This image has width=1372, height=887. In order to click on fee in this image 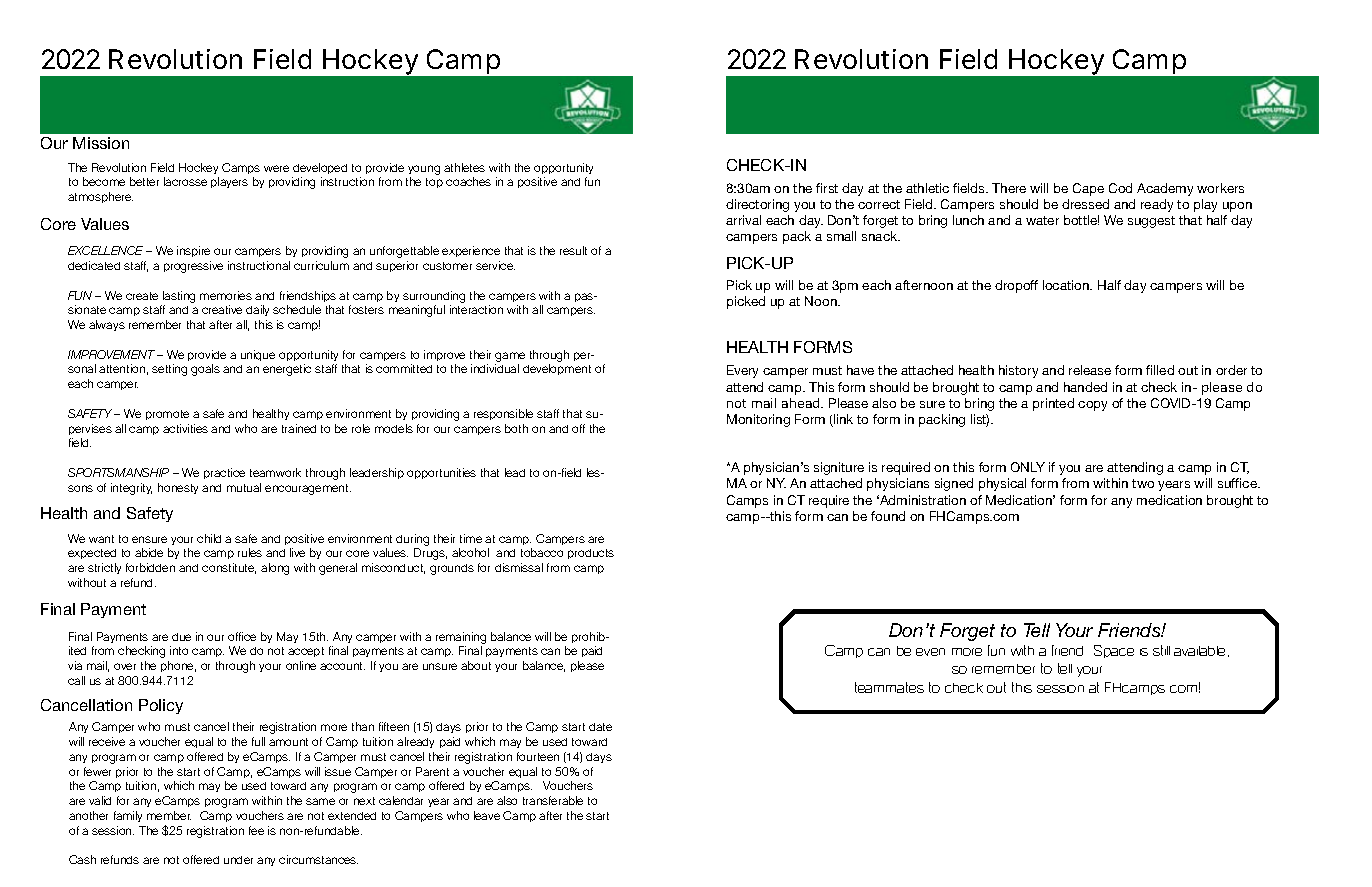, I will do `click(256, 830)`.
